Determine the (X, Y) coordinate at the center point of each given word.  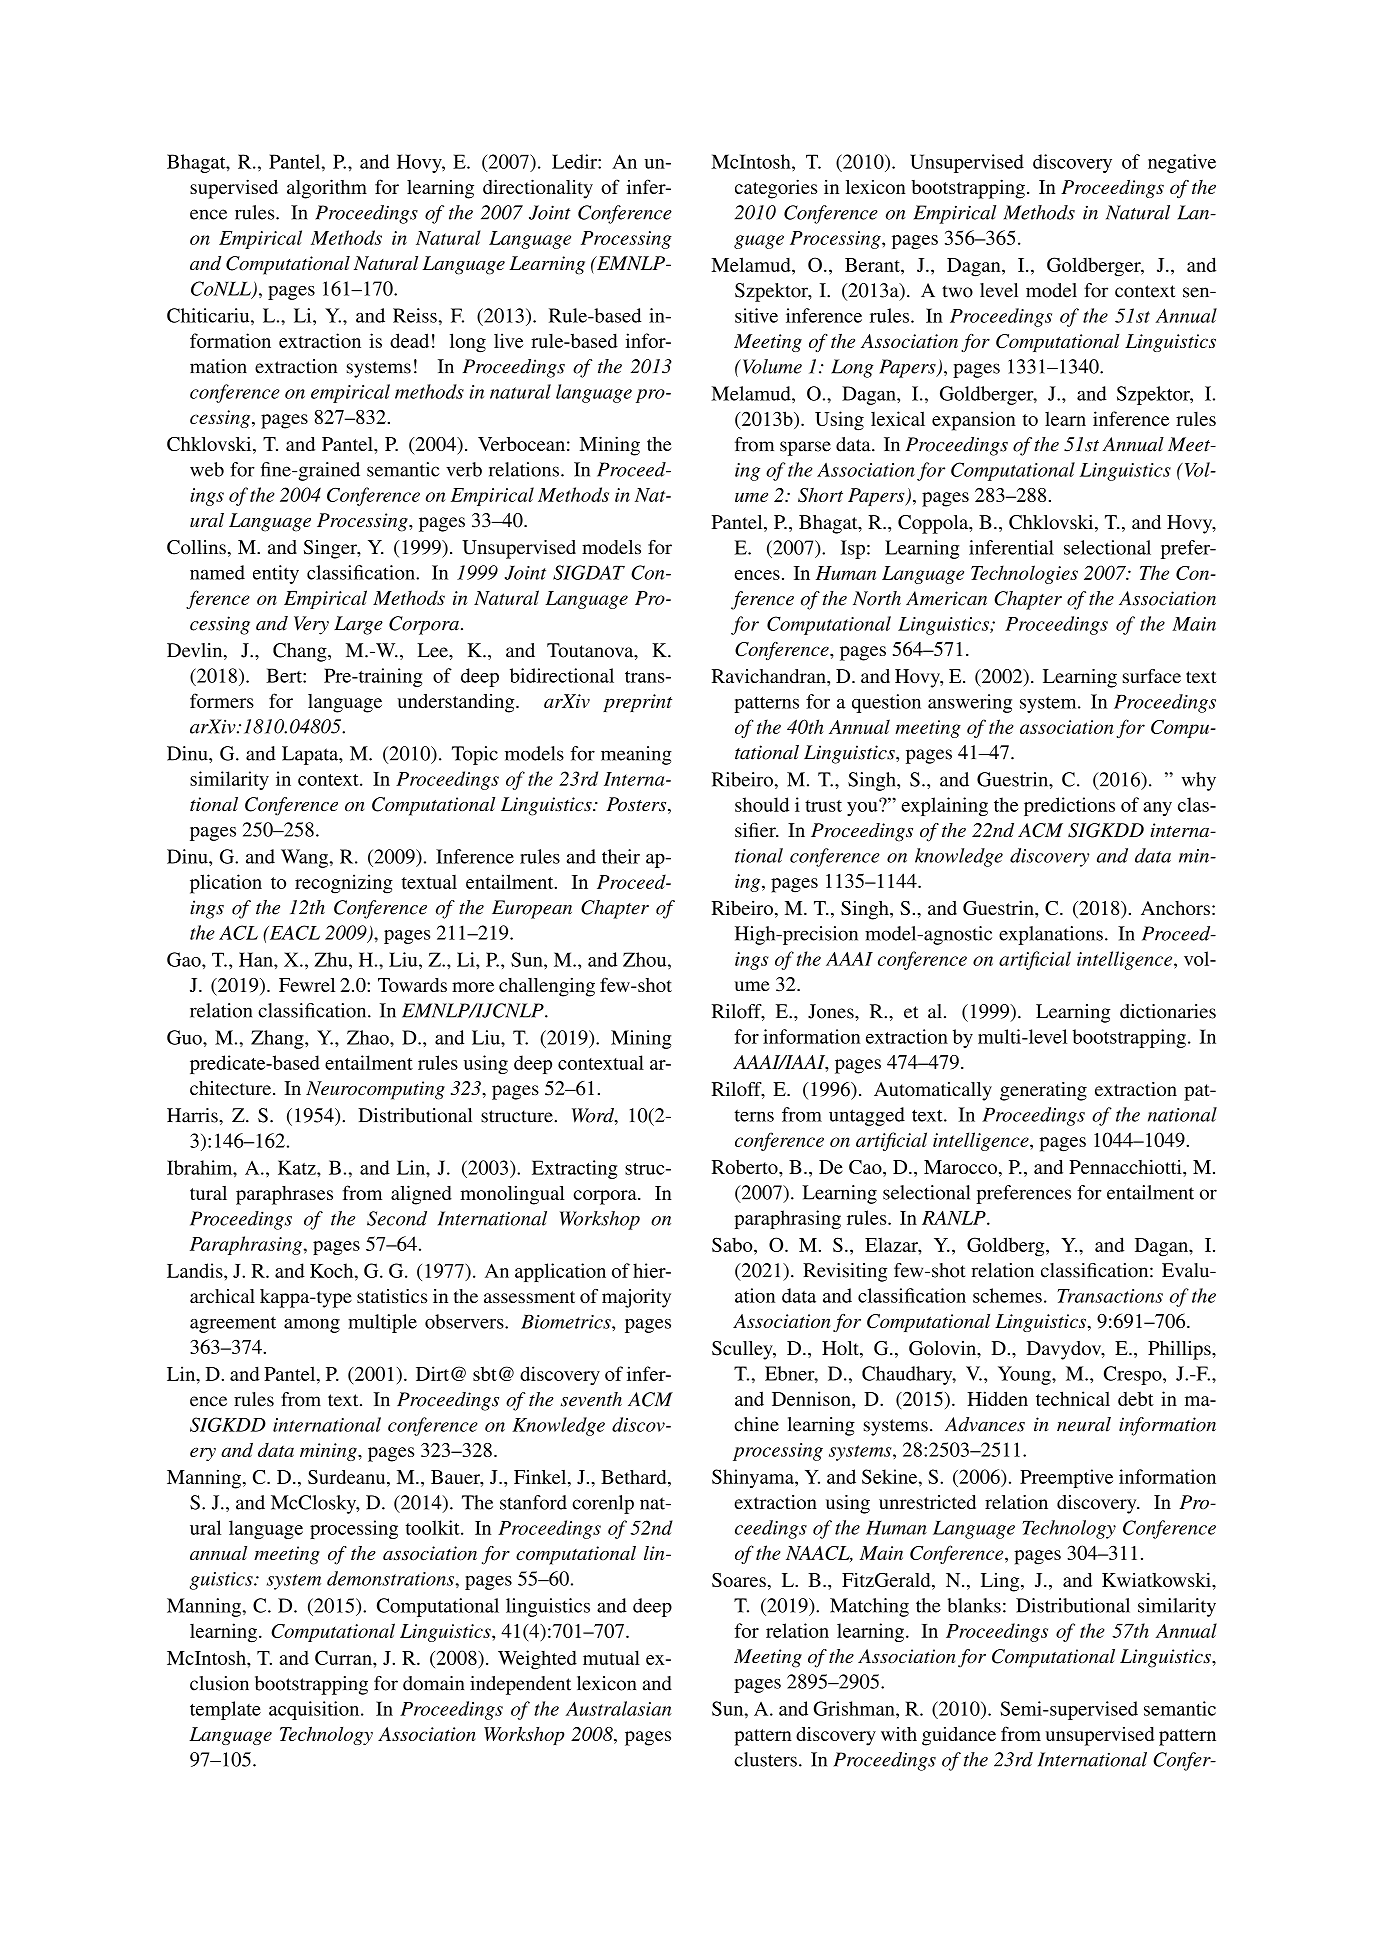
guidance (959, 1736)
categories (776, 189)
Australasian (619, 1708)
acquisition (315, 1710)
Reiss (415, 315)
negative (1182, 163)
